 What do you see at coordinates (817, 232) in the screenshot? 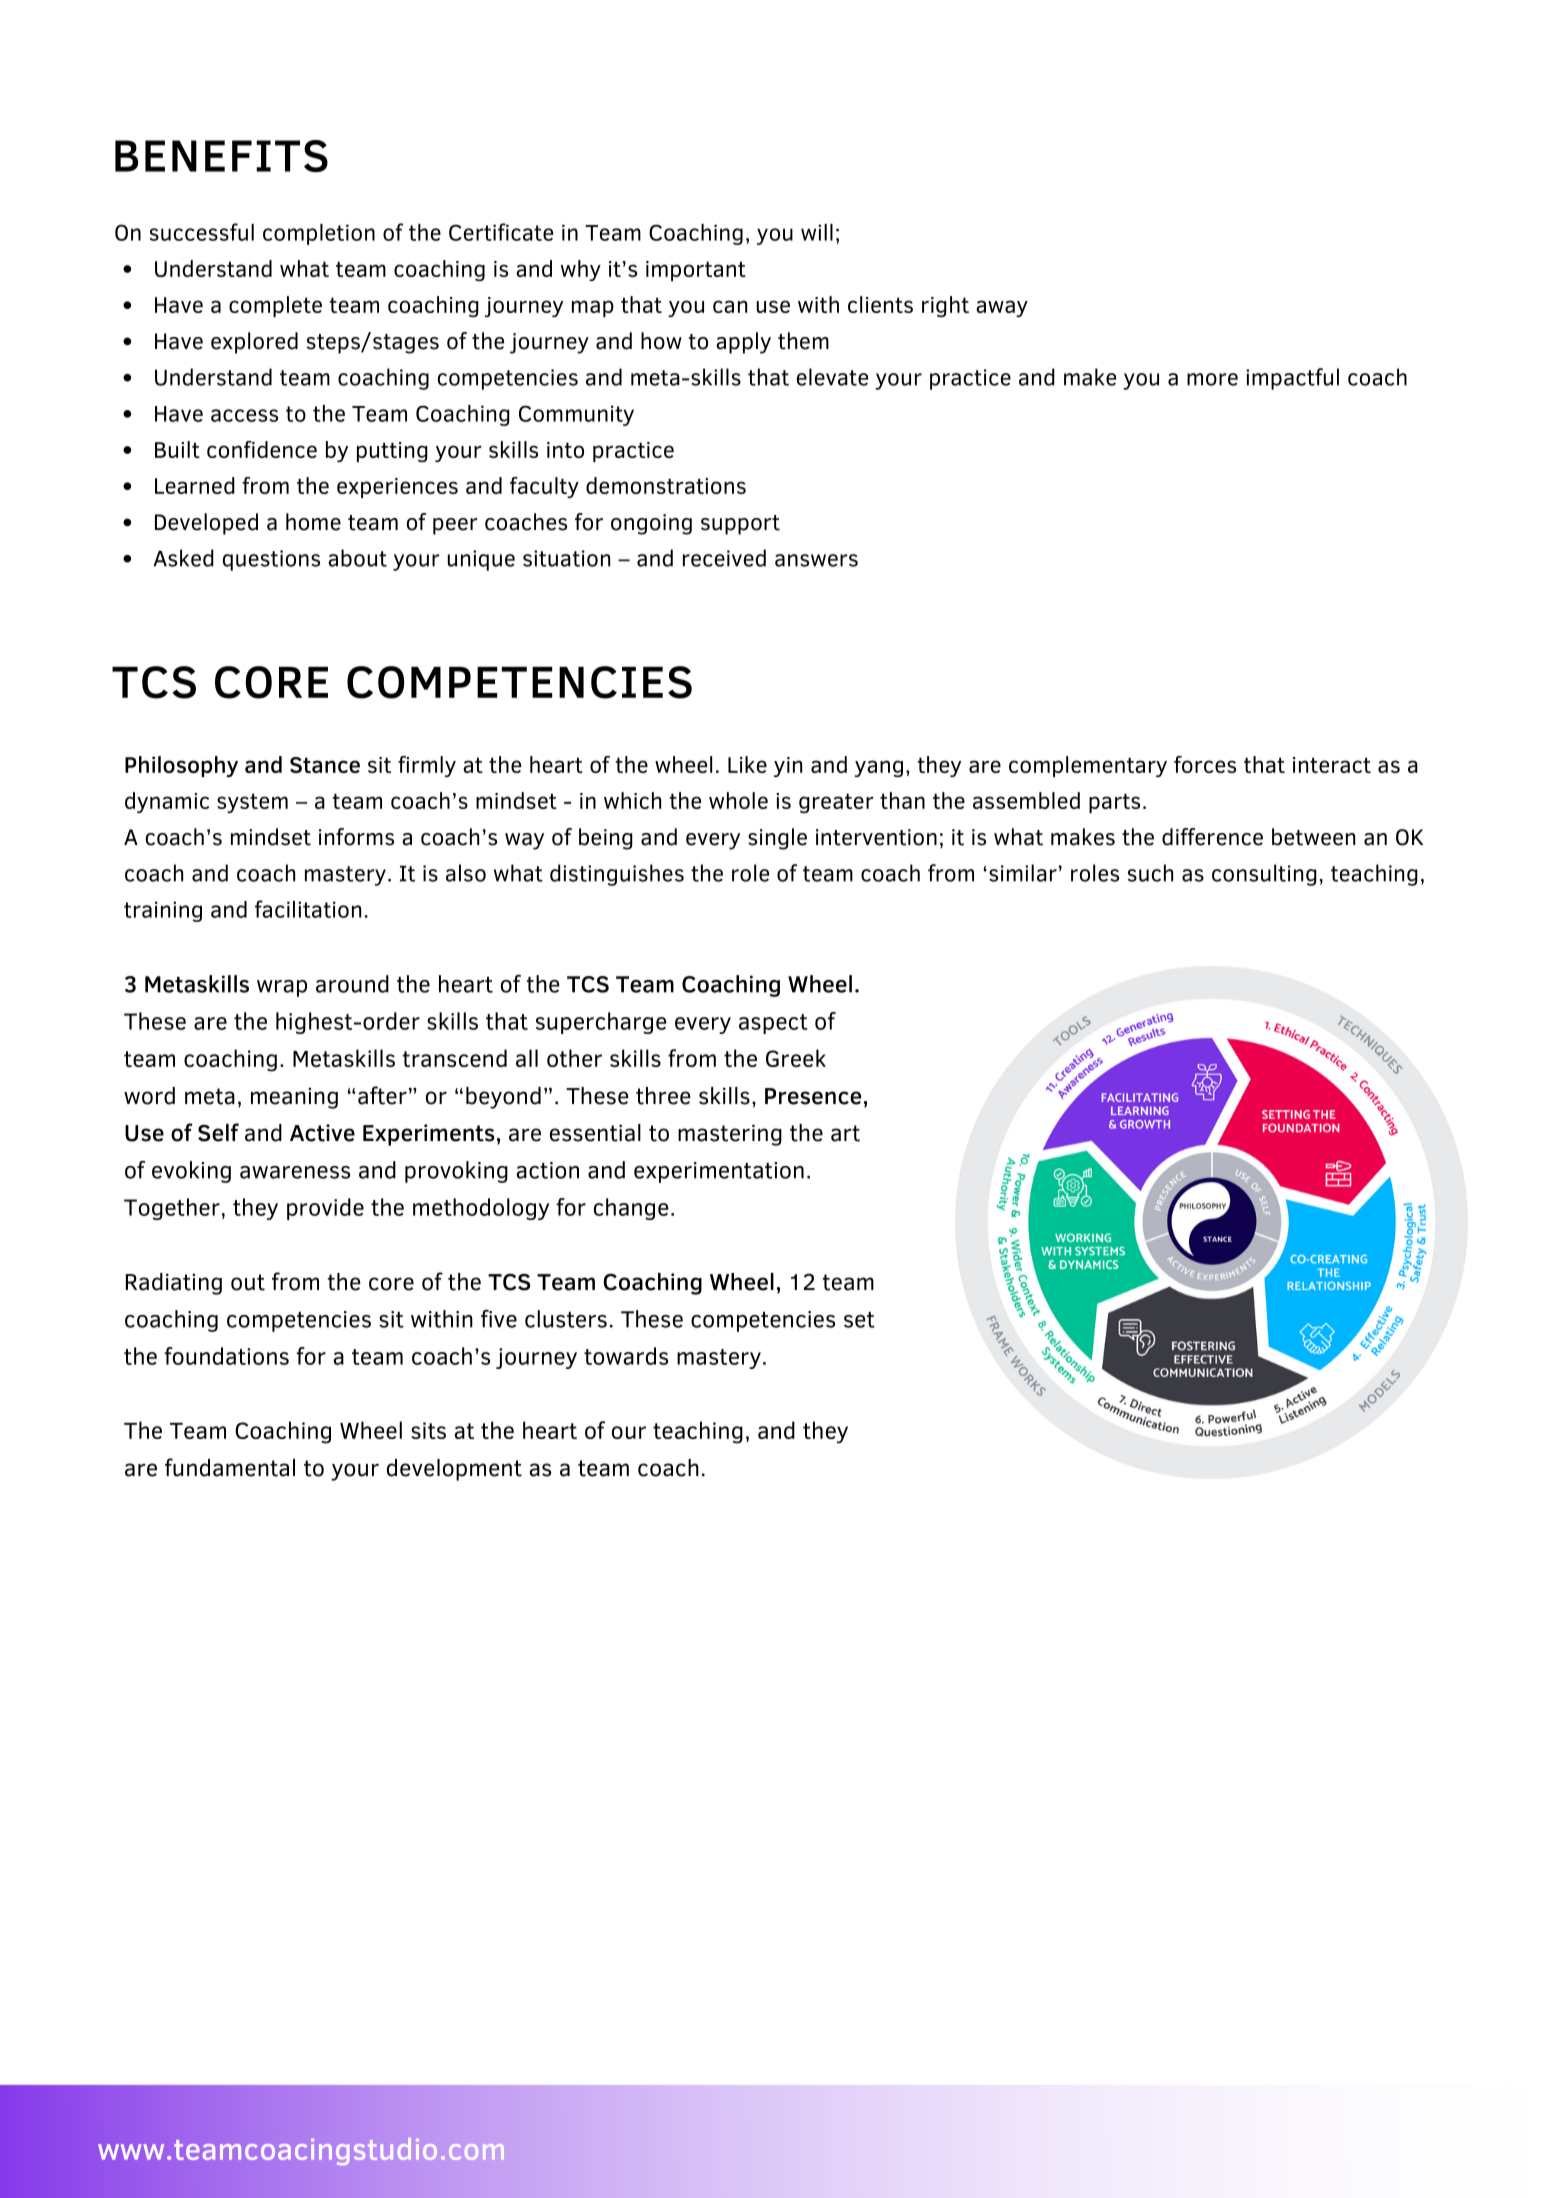
I see `will` at bounding box center [817, 232].
